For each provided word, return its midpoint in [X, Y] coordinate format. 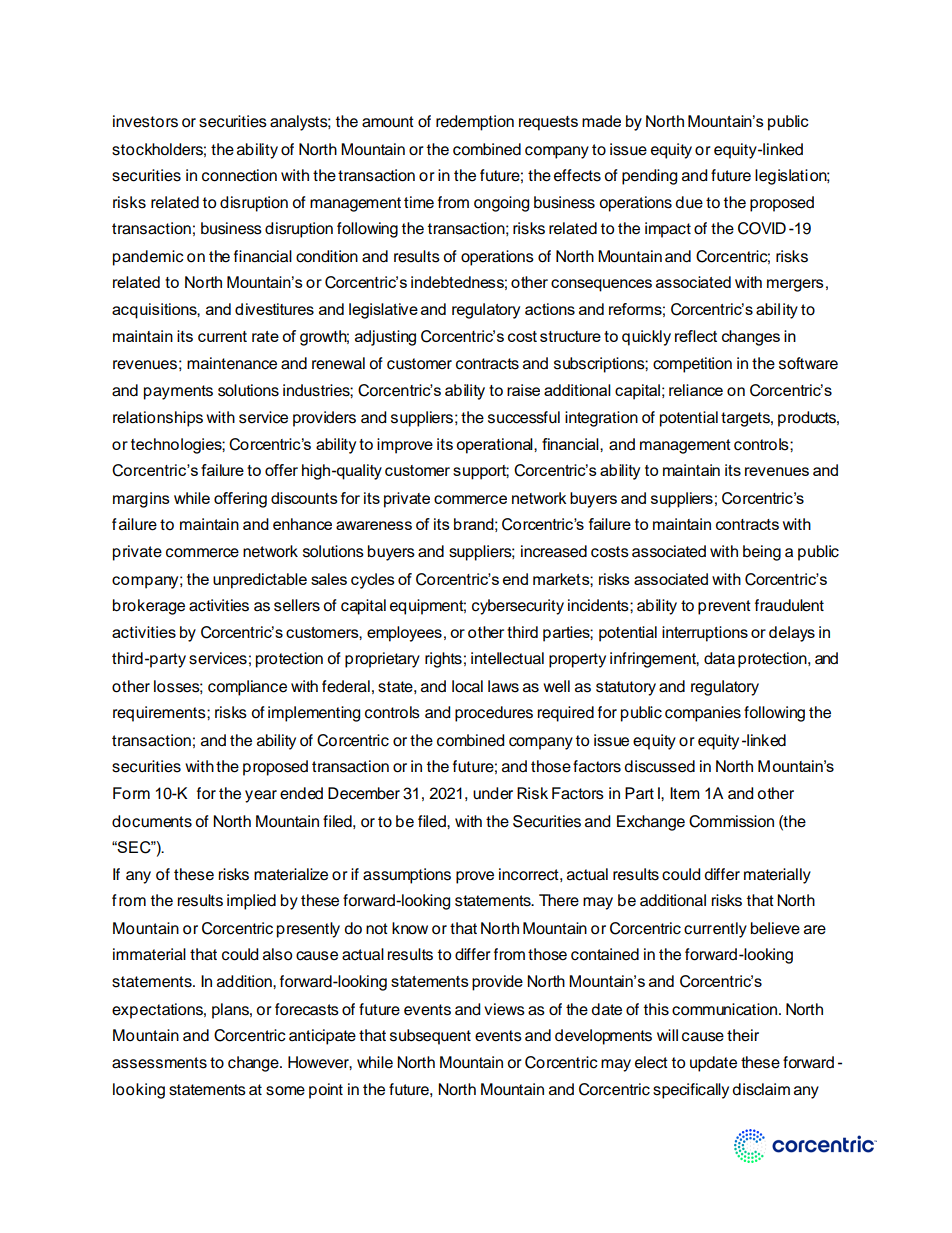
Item [685, 793]
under [493, 793]
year [261, 796]
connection [239, 175]
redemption [475, 123]
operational [495, 446]
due [689, 202]
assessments [159, 1063]
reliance [696, 390]
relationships [158, 419]
